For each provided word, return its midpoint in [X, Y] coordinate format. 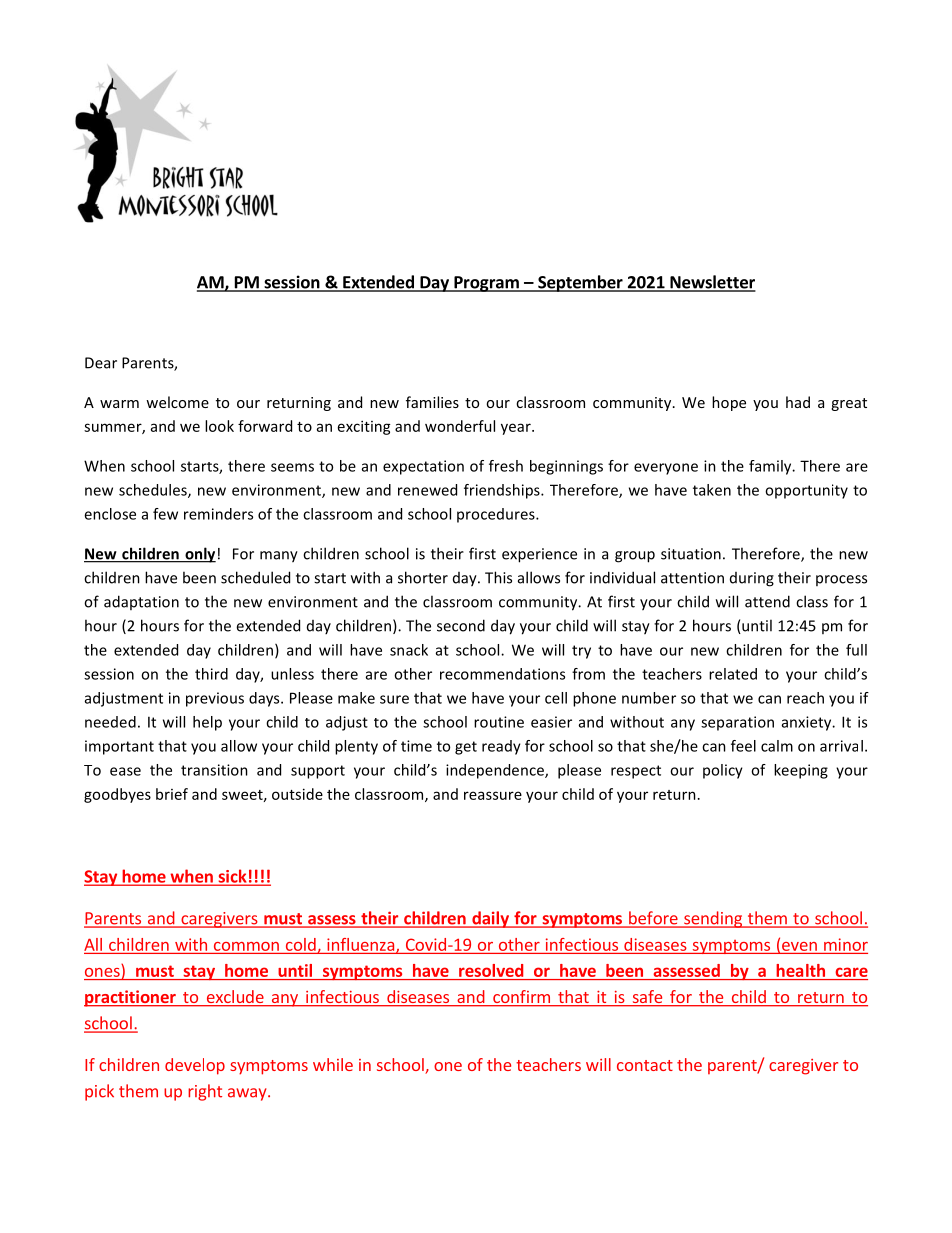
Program [486, 284]
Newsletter [712, 283]
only [199, 555]
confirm [521, 998]
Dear [101, 363]
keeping [801, 771]
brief [172, 794]
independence [496, 771]
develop [195, 1066]
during [752, 579]
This [498, 577]
